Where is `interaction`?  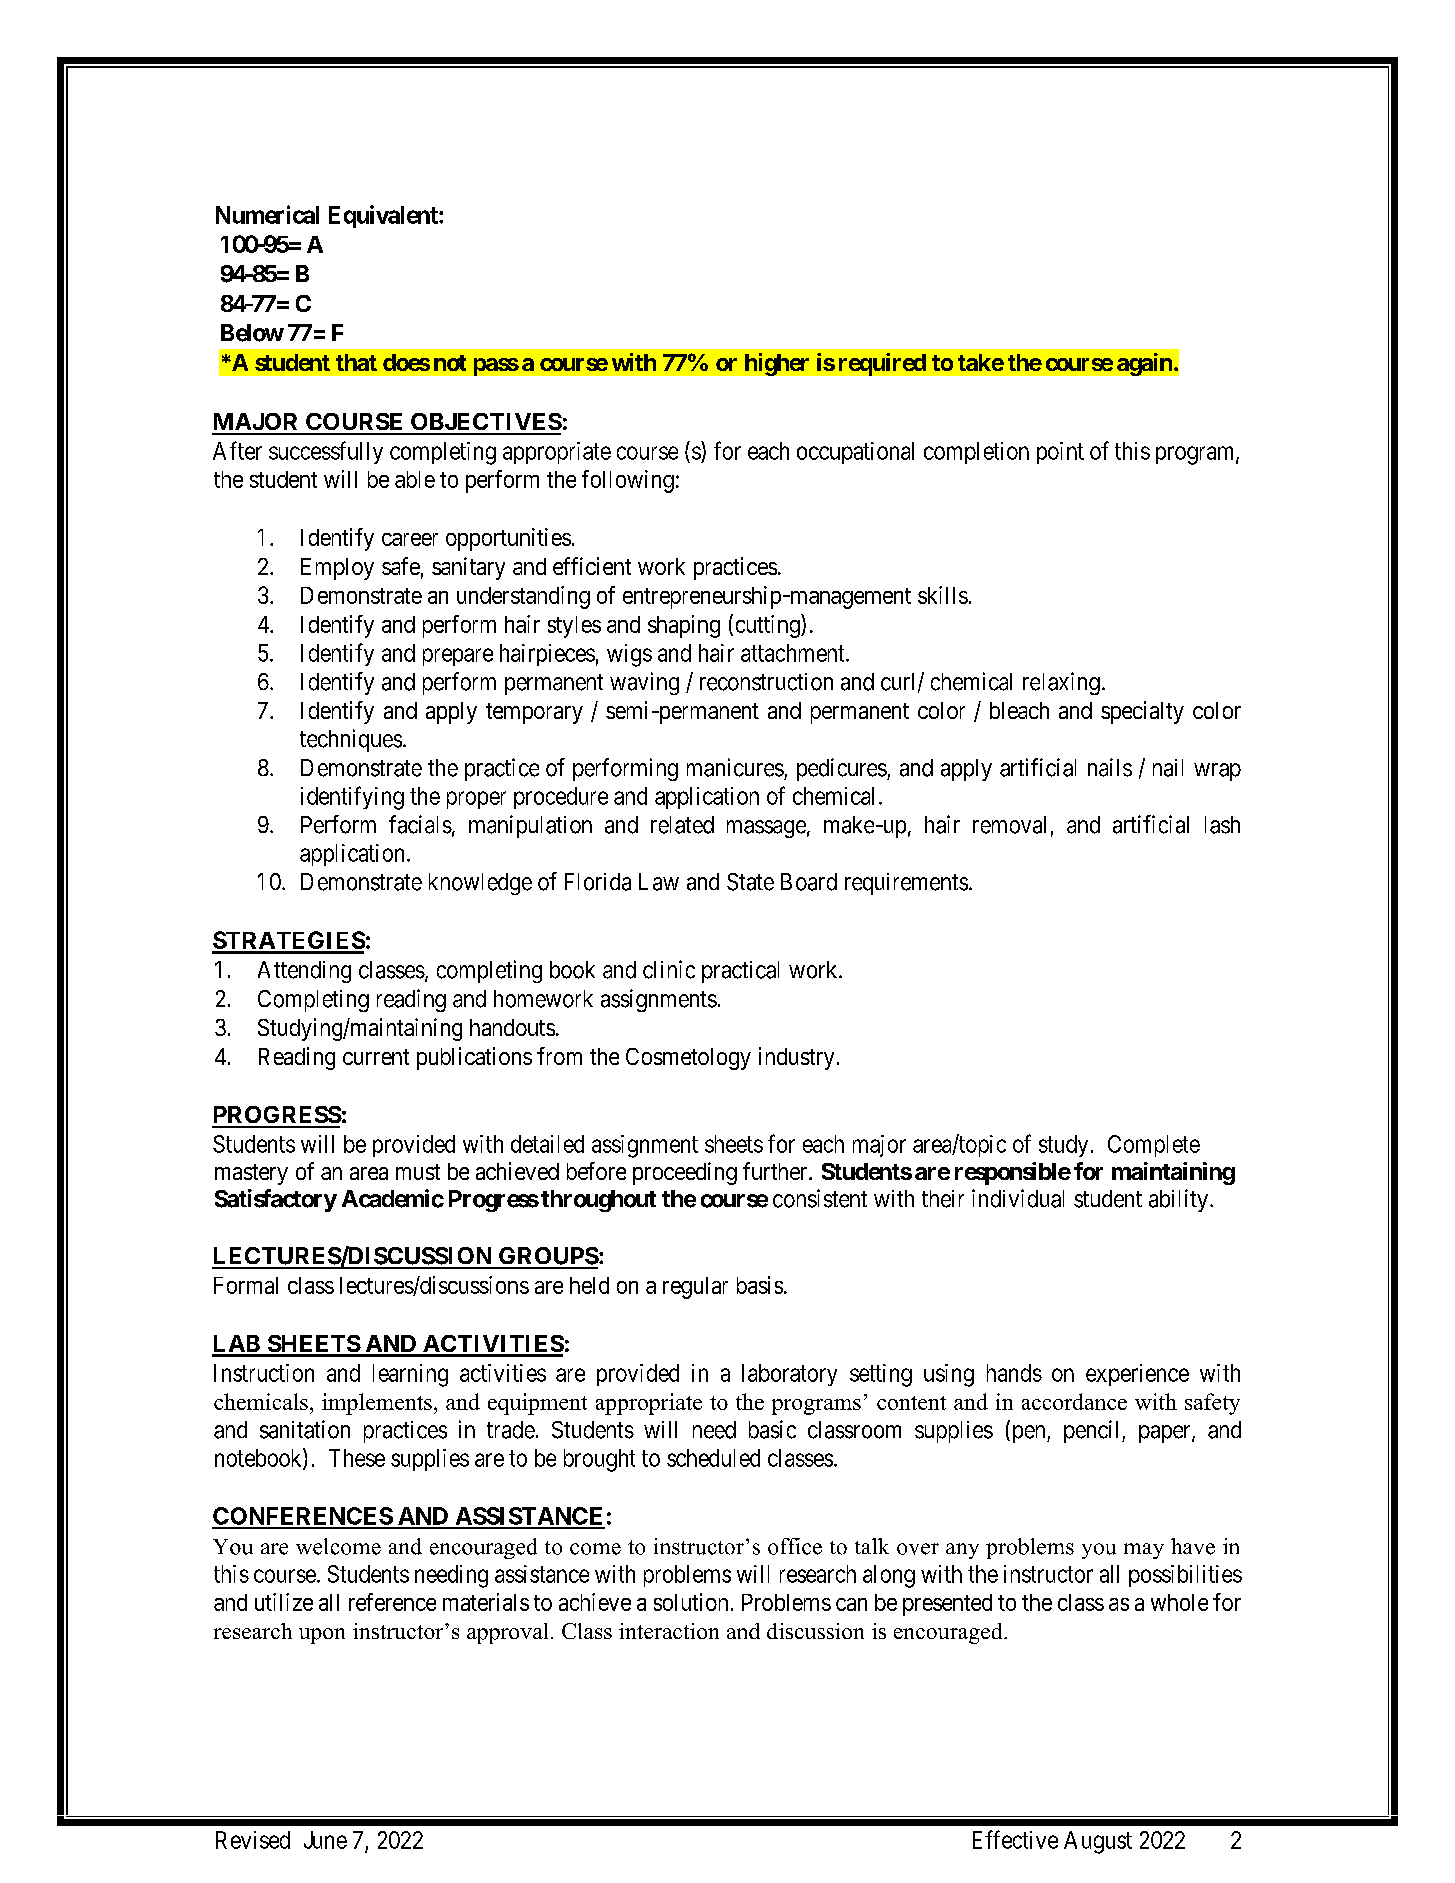 interaction is located at coordinates (669, 1631).
